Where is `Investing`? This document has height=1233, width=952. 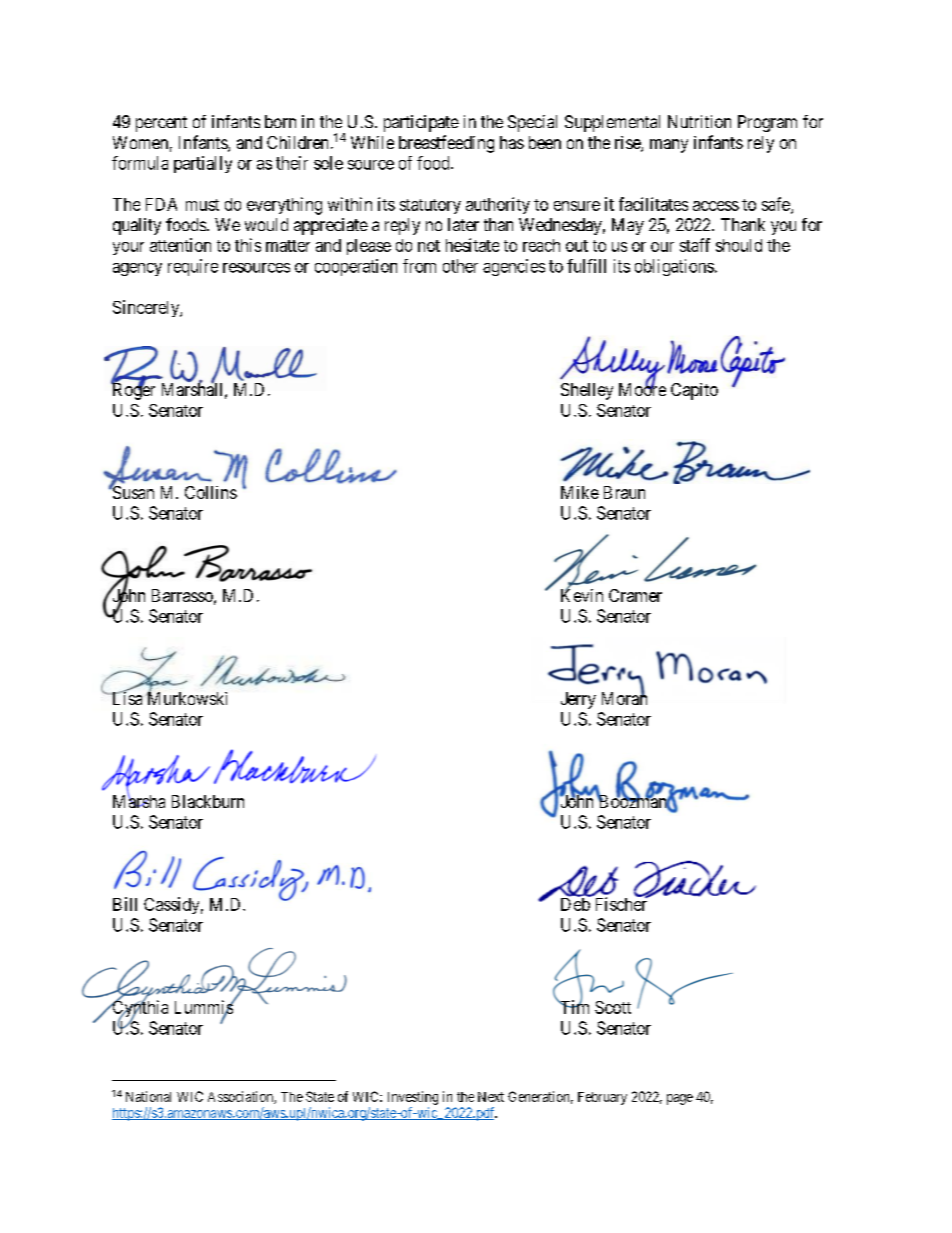 Investing is located at coordinates (413, 1098).
